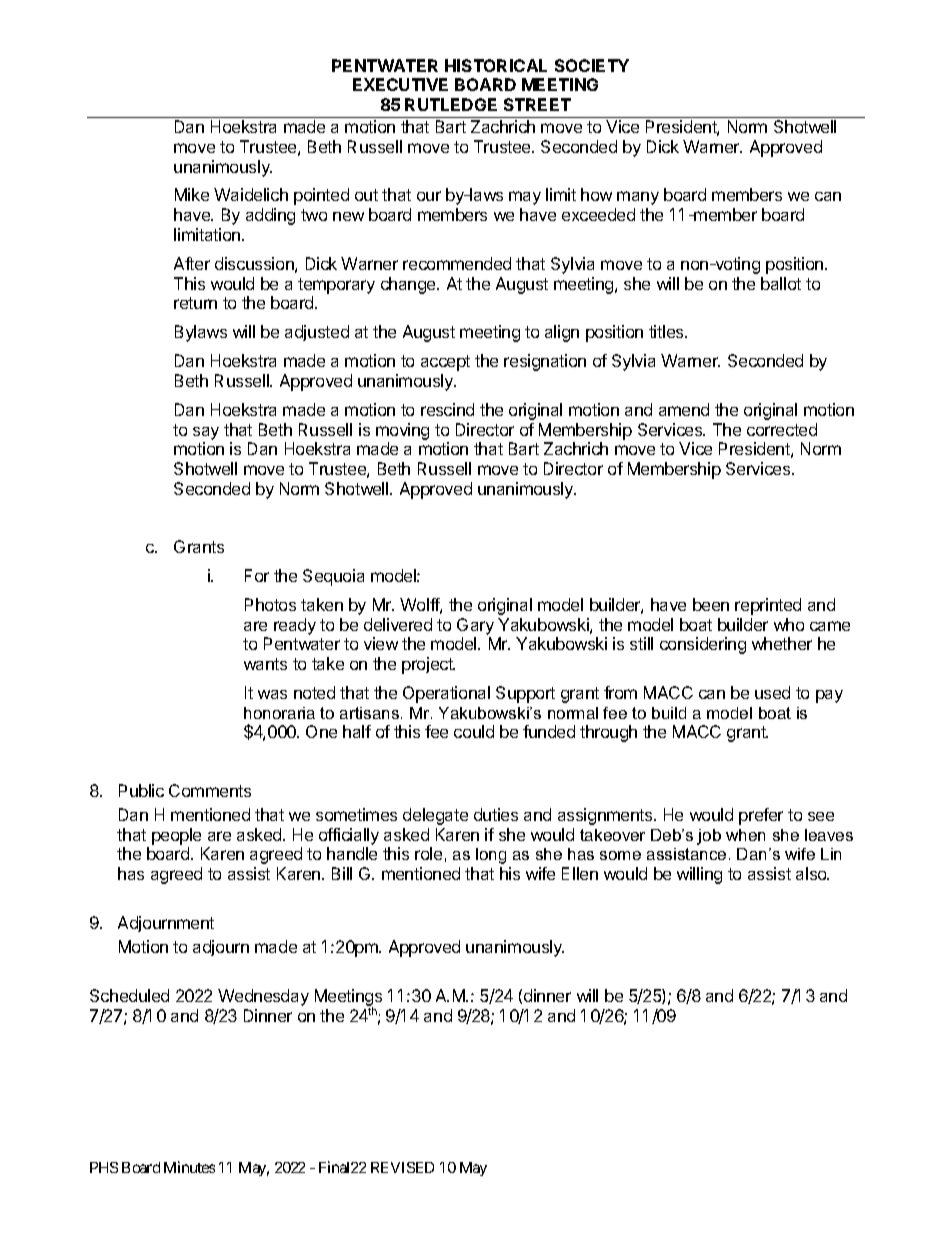 Image resolution: width=952 pixels, height=1233 pixels. Describe the element at coordinates (592, 65) in the screenshot. I see `SOCIETY` at that location.
